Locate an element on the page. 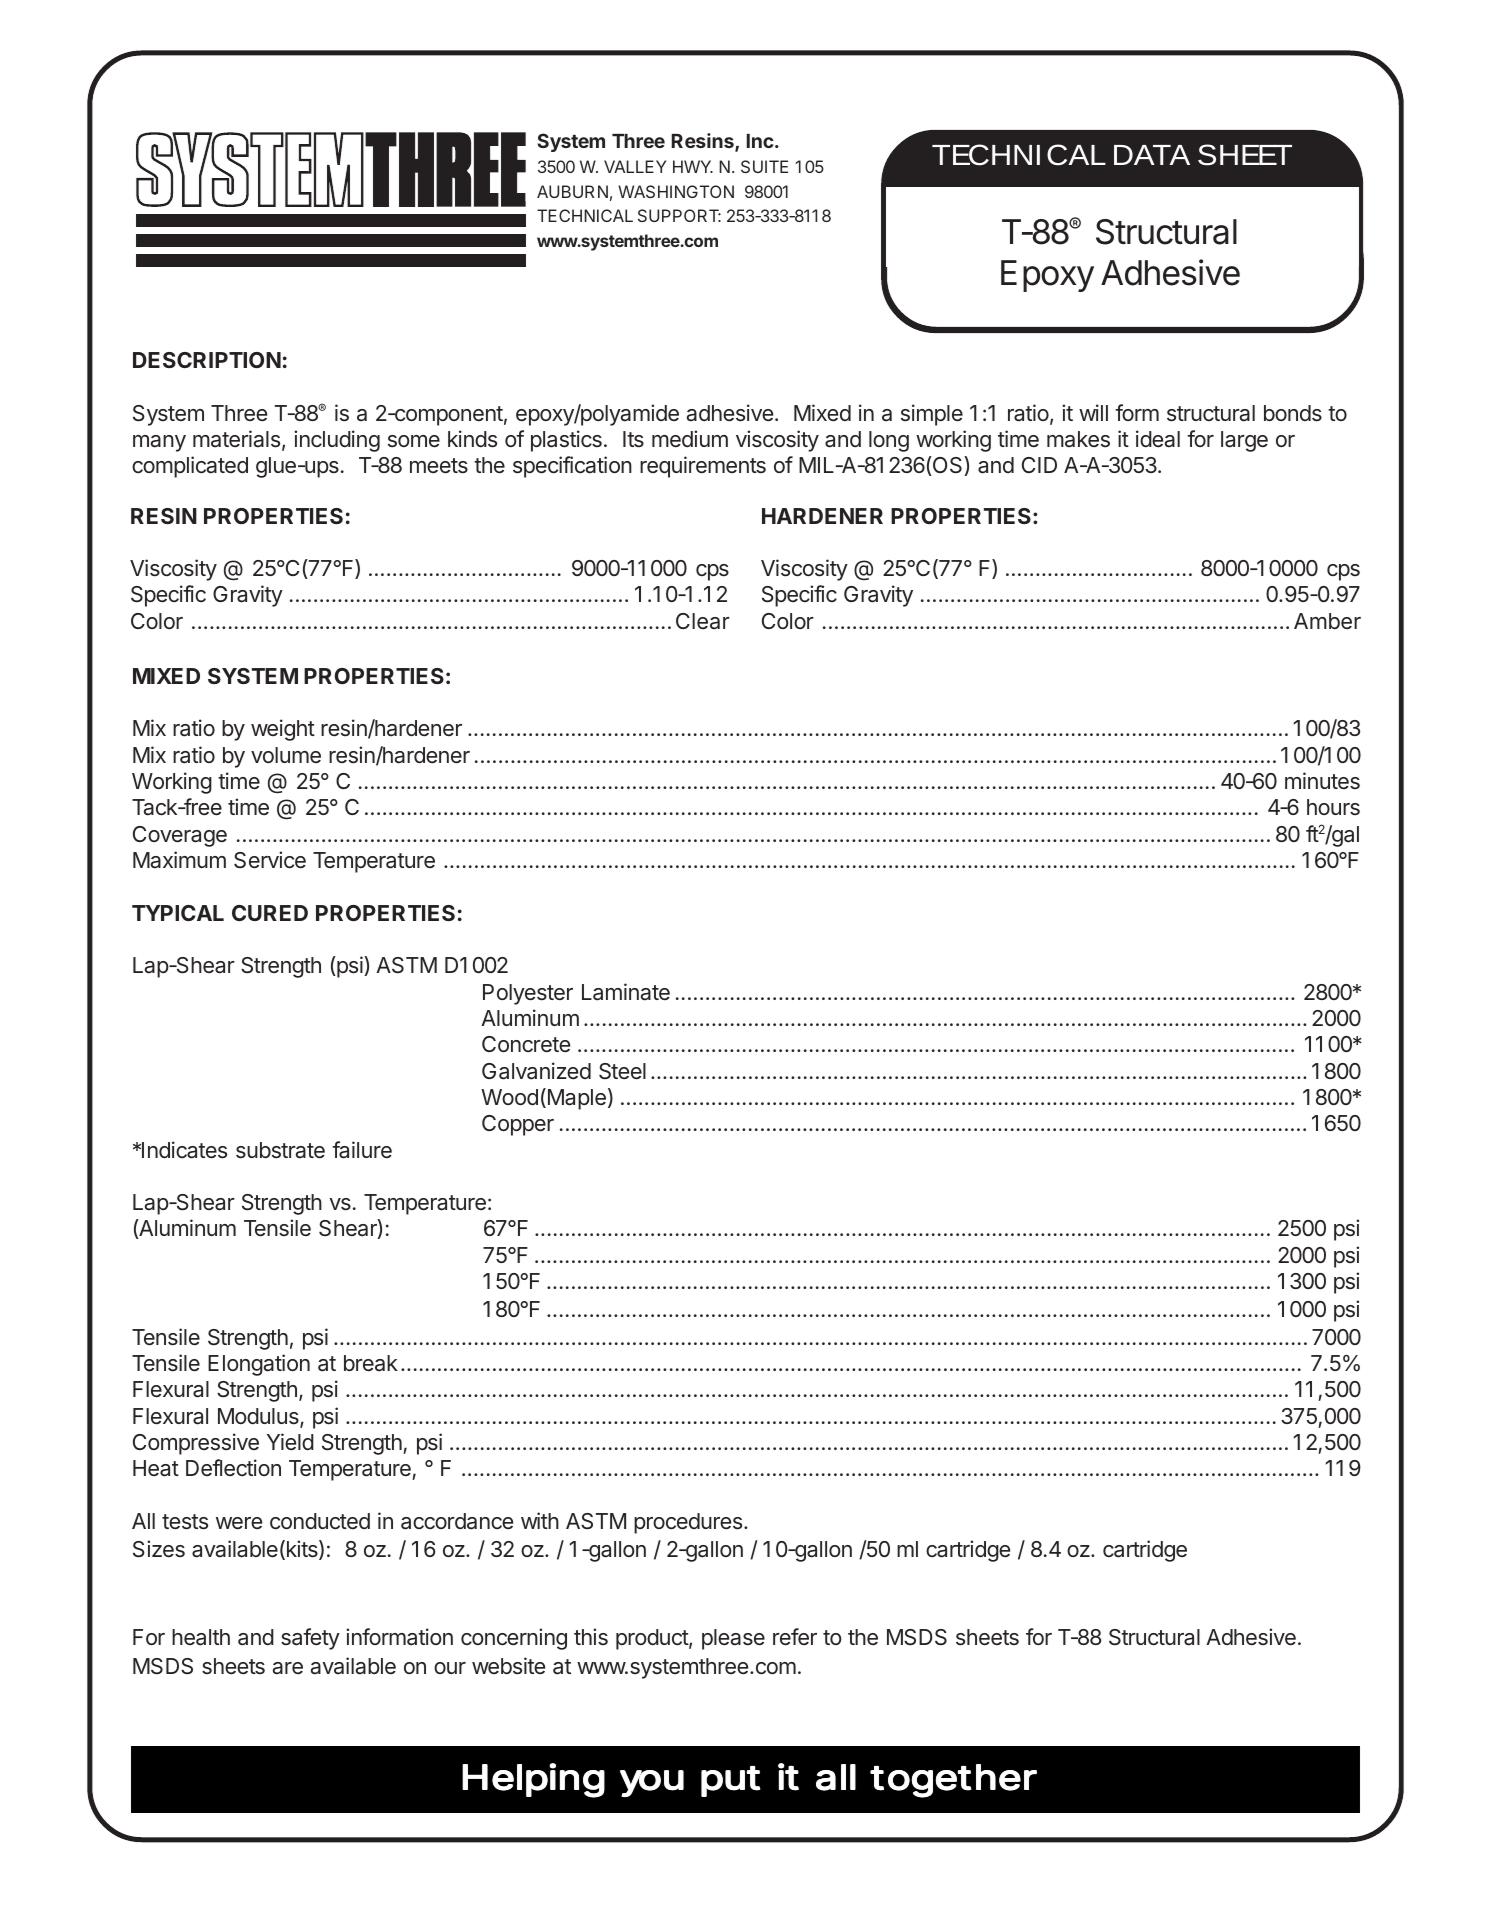 The image size is (1492, 1930). safety is located at coordinates (310, 1639).
